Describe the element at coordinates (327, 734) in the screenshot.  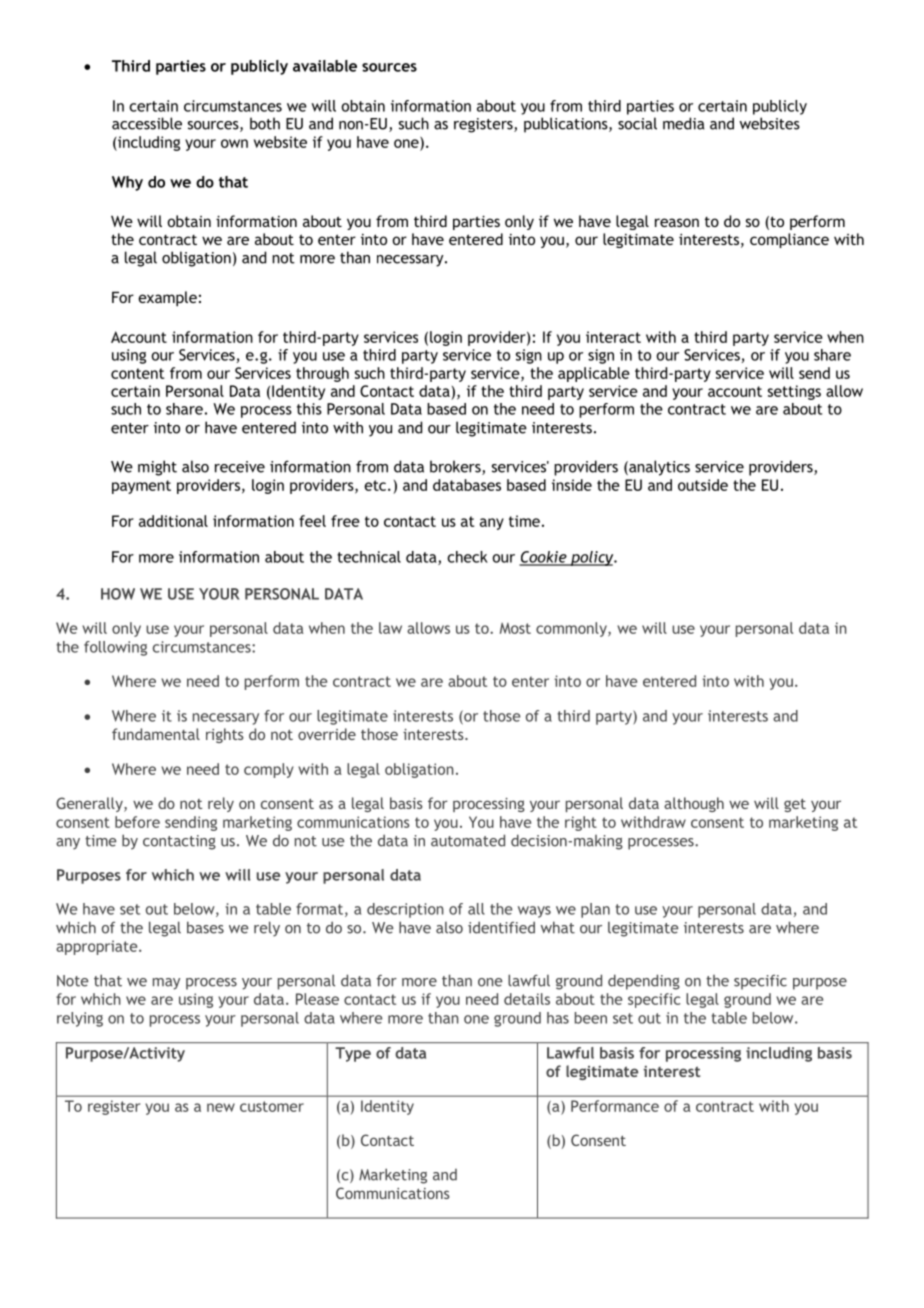
I see `override` at that location.
